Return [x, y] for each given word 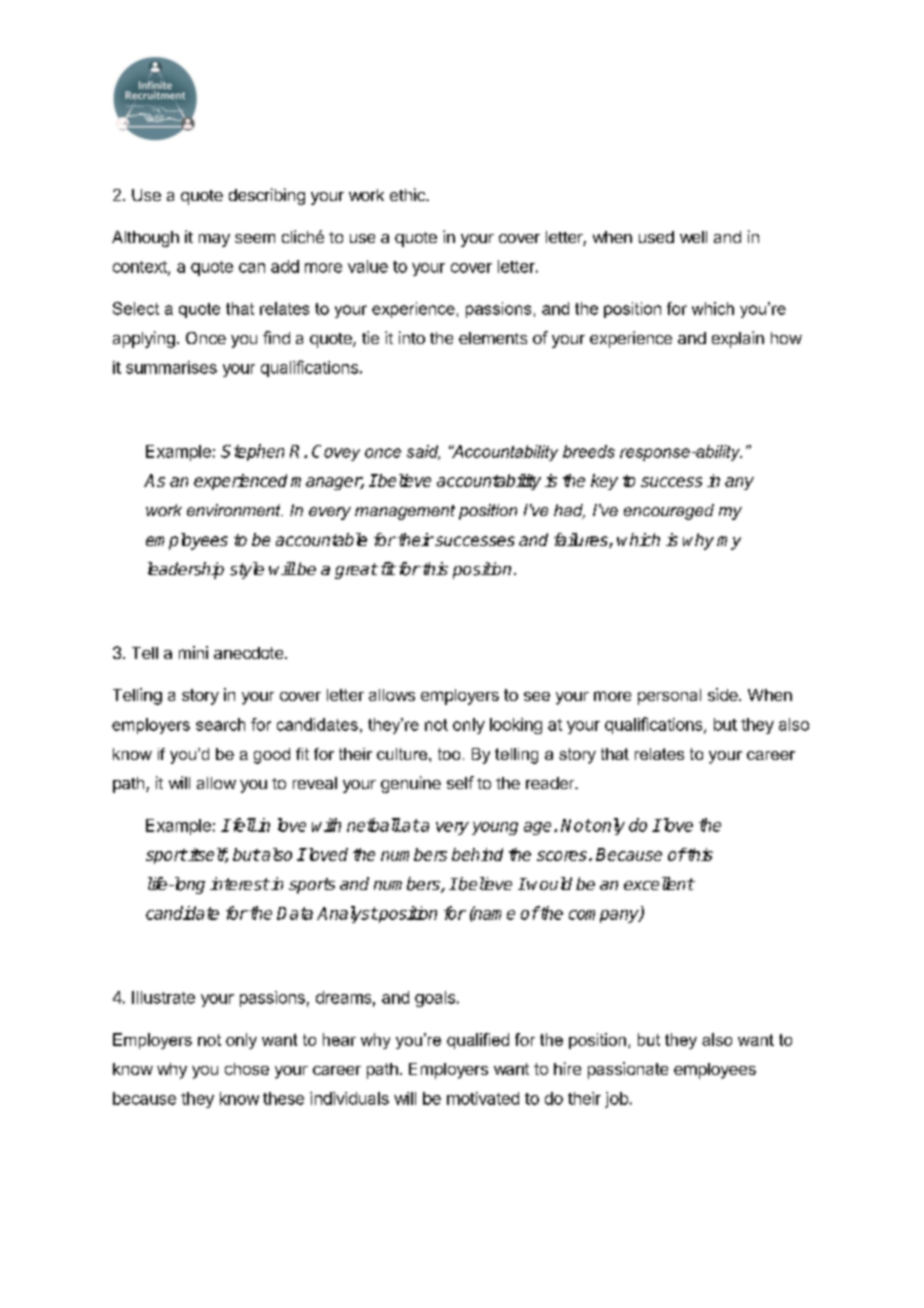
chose [247, 1069]
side [724, 694]
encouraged [669, 512]
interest [240, 884]
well [693, 237]
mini [193, 652]
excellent [659, 883]
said [423, 452]
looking [516, 726]
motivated [483, 1098]
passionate [628, 1070]
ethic [408, 194]
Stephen [252, 452]
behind [477, 854]
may [214, 240]
